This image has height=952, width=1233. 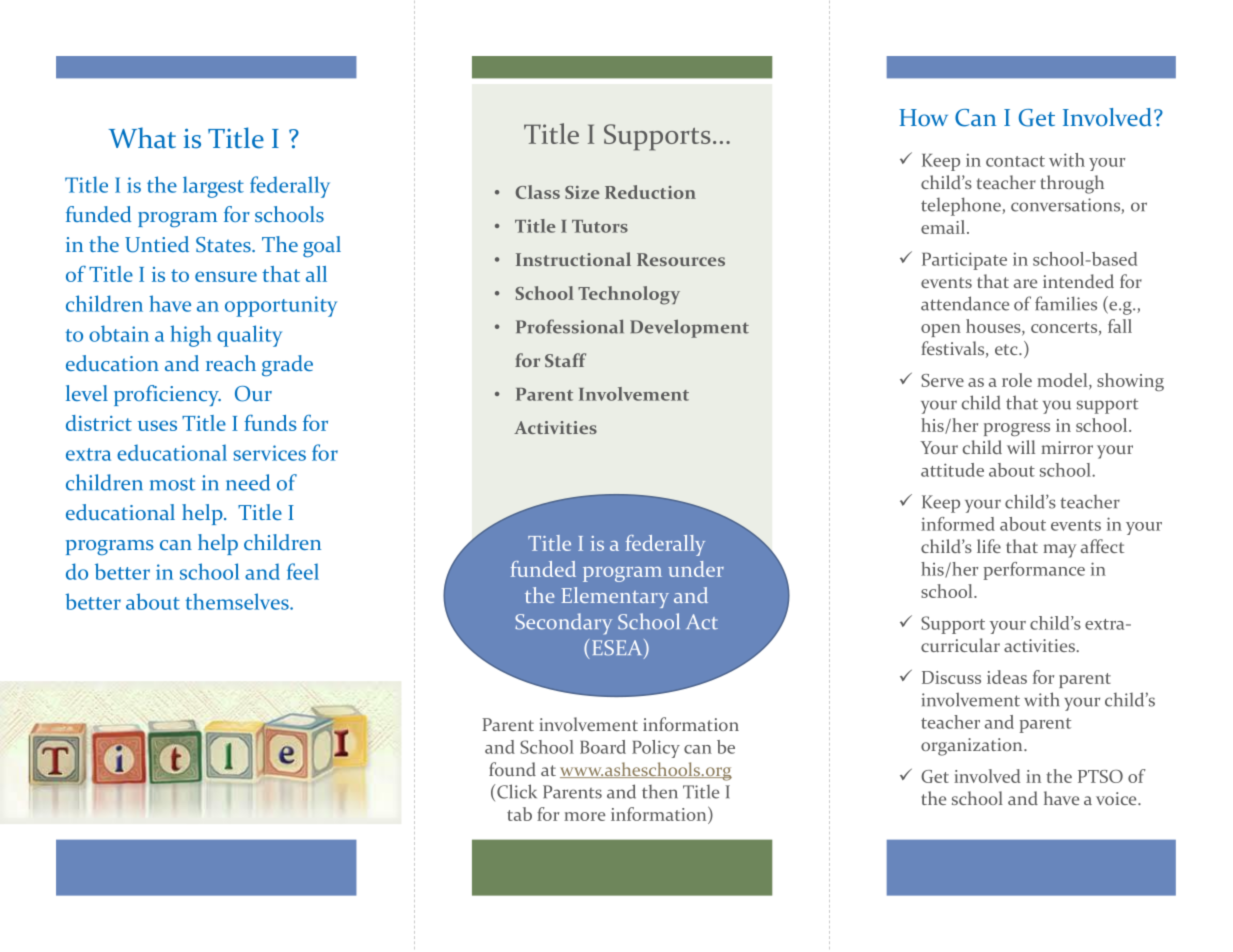 What do you see at coordinates (582, 192) in the image?
I see `Size` at bounding box center [582, 192].
